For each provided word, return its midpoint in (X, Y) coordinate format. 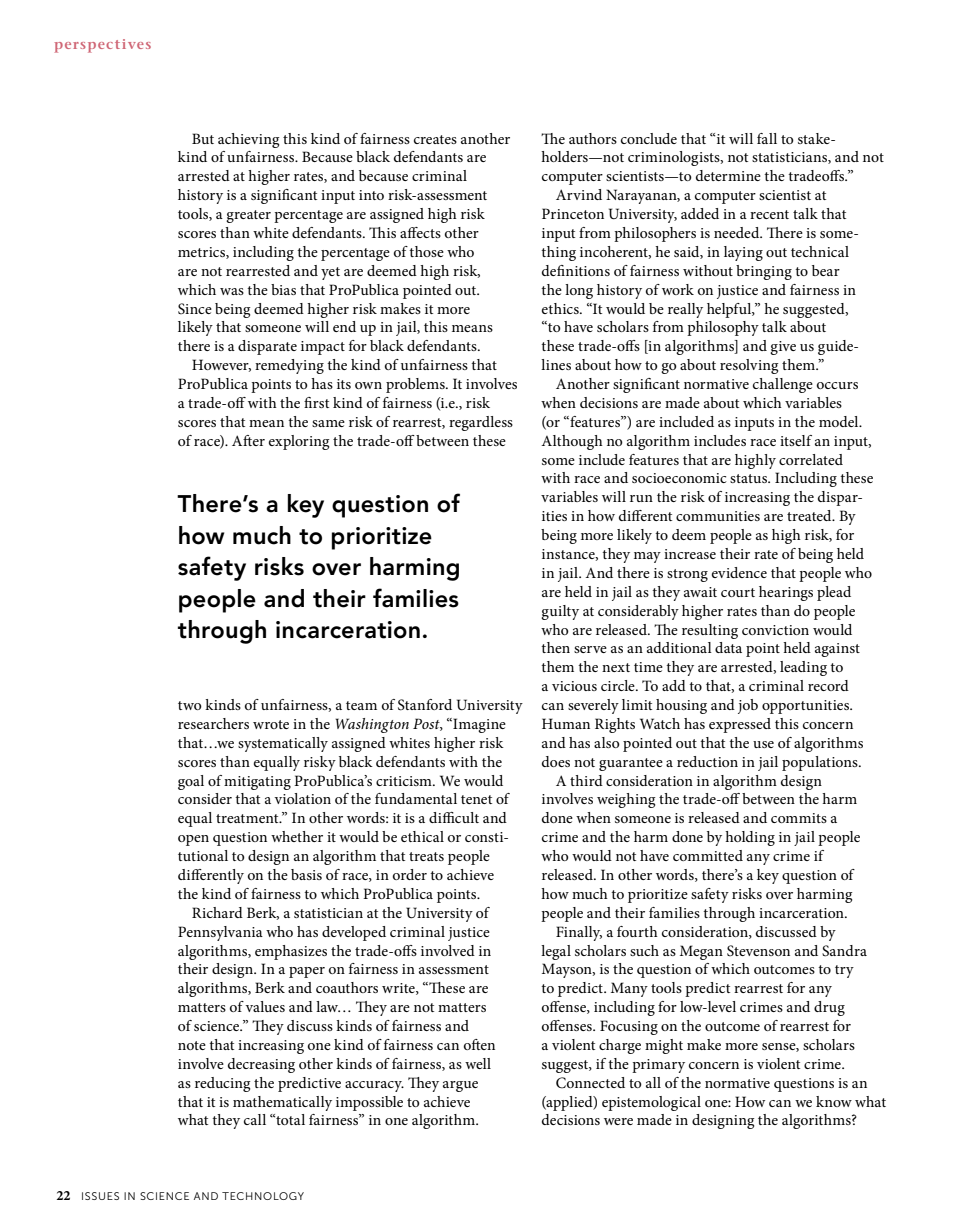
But (203, 138)
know (834, 1101)
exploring (299, 442)
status (749, 478)
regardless (481, 423)
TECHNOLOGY (263, 1196)
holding (750, 838)
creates (435, 139)
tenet (476, 799)
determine (728, 175)
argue (460, 1086)
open (193, 840)
